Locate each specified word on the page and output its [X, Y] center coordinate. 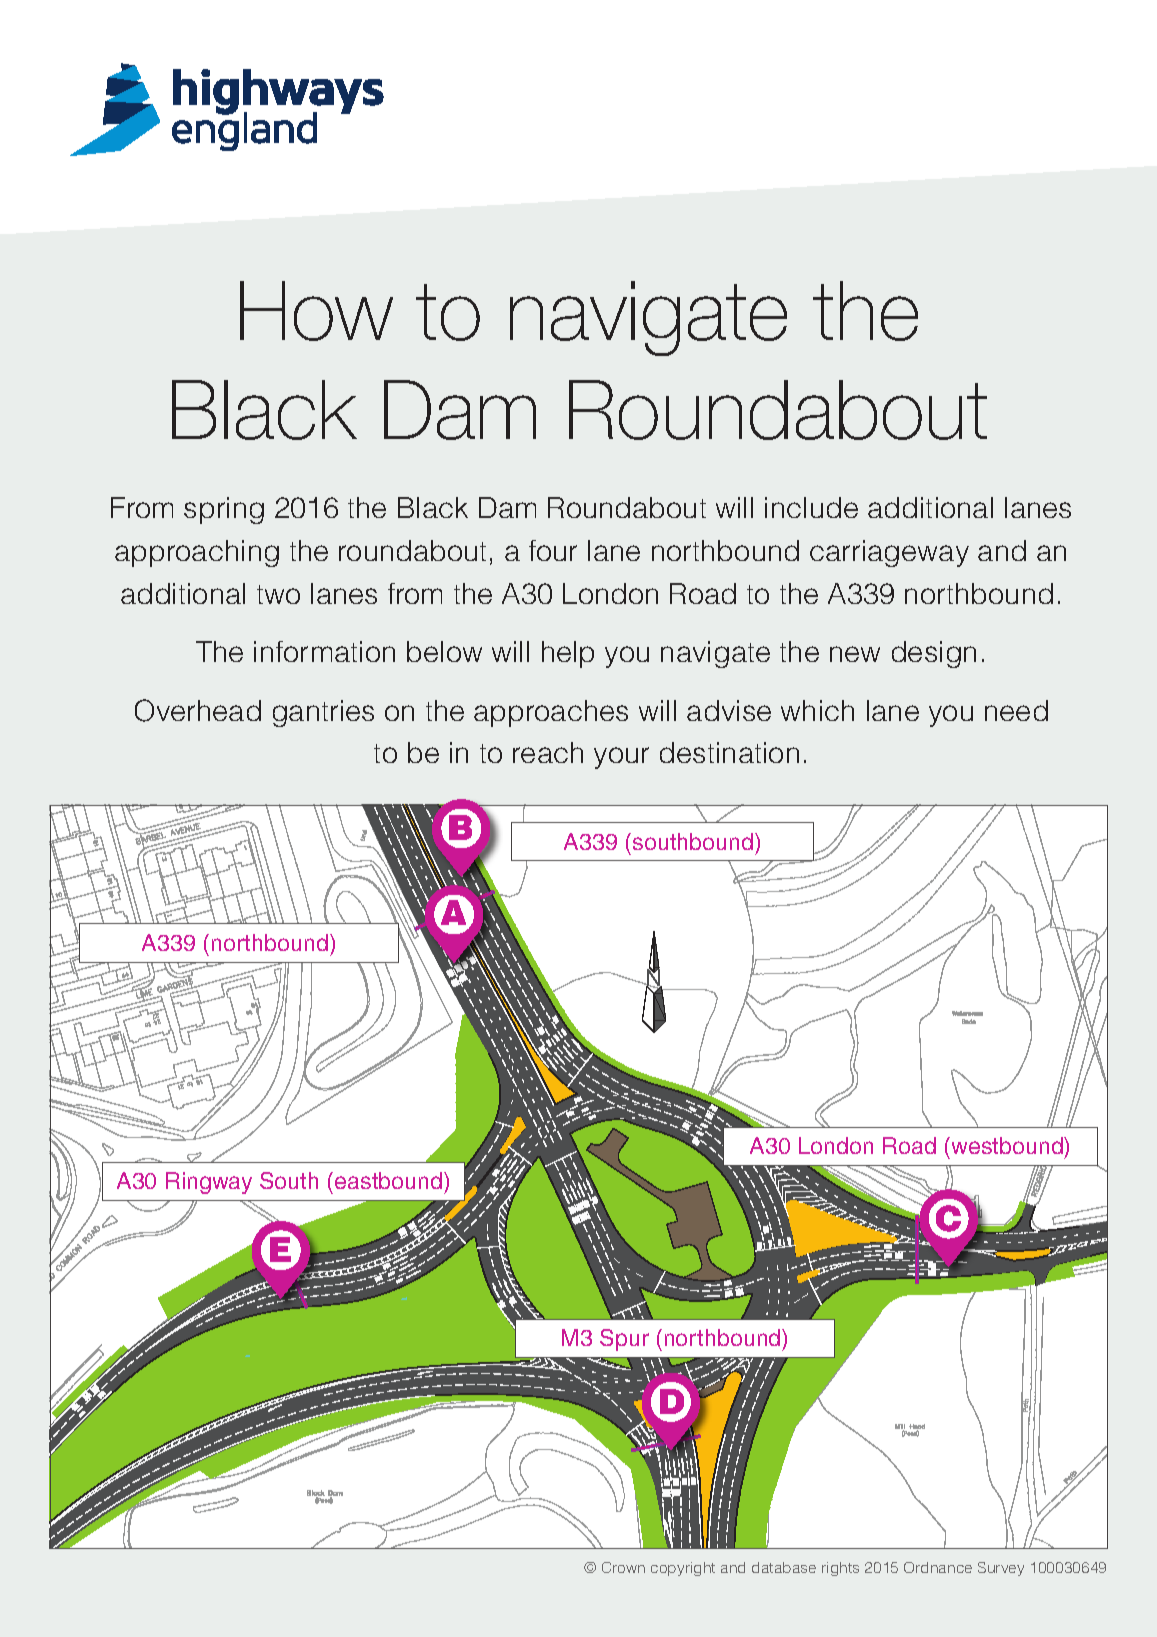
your [621, 758]
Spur [624, 1340]
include [811, 507]
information [324, 651]
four [553, 550]
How [316, 311]
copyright [683, 1569]
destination [729, 752]
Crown [623, 1567]
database [784, 1567]
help [568, 654]
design [934, 654]
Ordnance [938, 1567]
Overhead [198, 710]
